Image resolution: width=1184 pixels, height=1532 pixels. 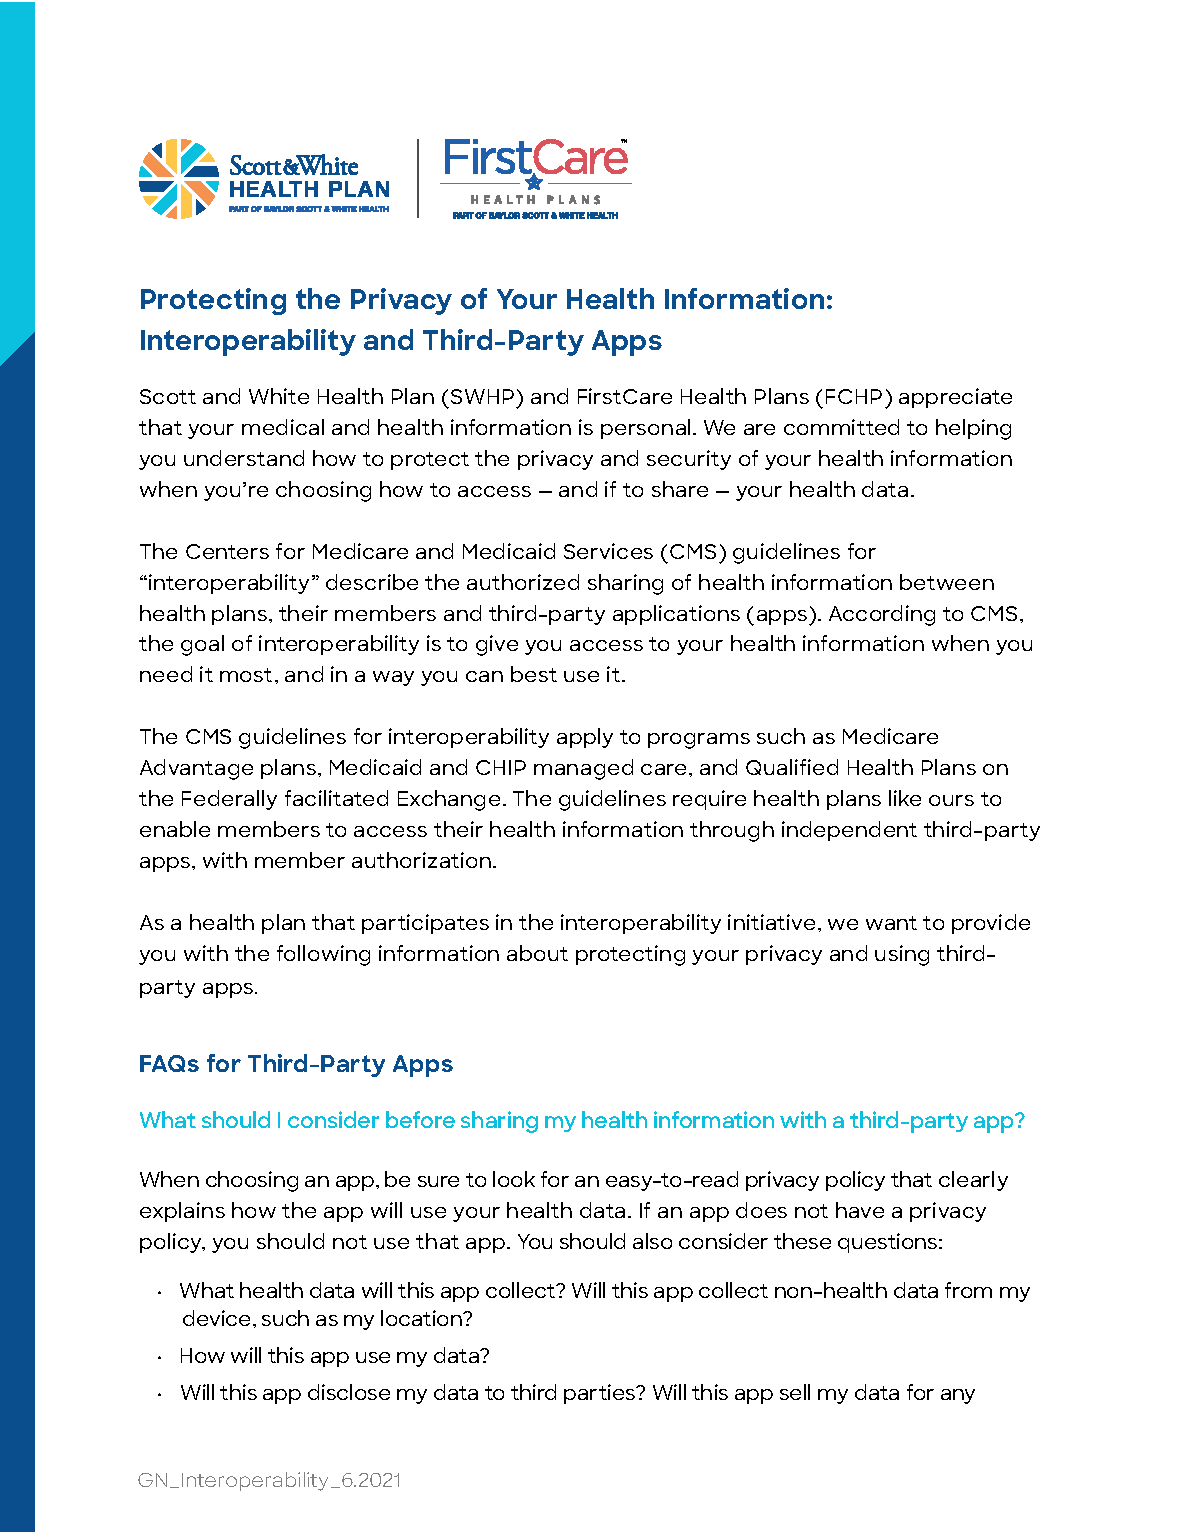 What do you see at coordinates (216, 1318) in the image?
I see `device` at bounding box center [216, 1318].
